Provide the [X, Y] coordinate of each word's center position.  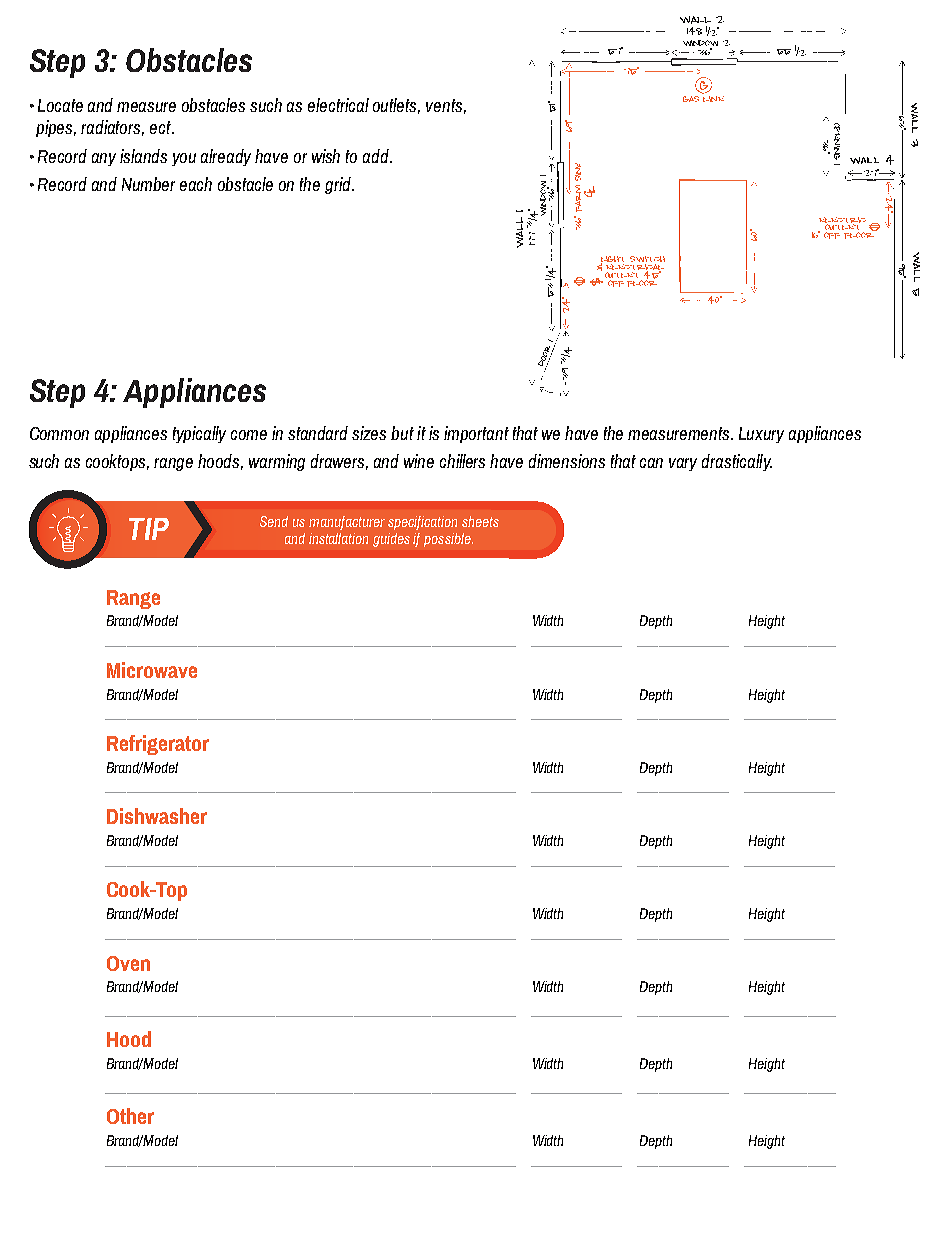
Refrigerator [158, 745]
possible [448, 540]
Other [130, 1116]
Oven [128, 963]
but [402, 433]
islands [143, 156]
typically [199, 434]
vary [683, 464]
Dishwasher [157, 816]
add [377, 156]
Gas [691, 99]
